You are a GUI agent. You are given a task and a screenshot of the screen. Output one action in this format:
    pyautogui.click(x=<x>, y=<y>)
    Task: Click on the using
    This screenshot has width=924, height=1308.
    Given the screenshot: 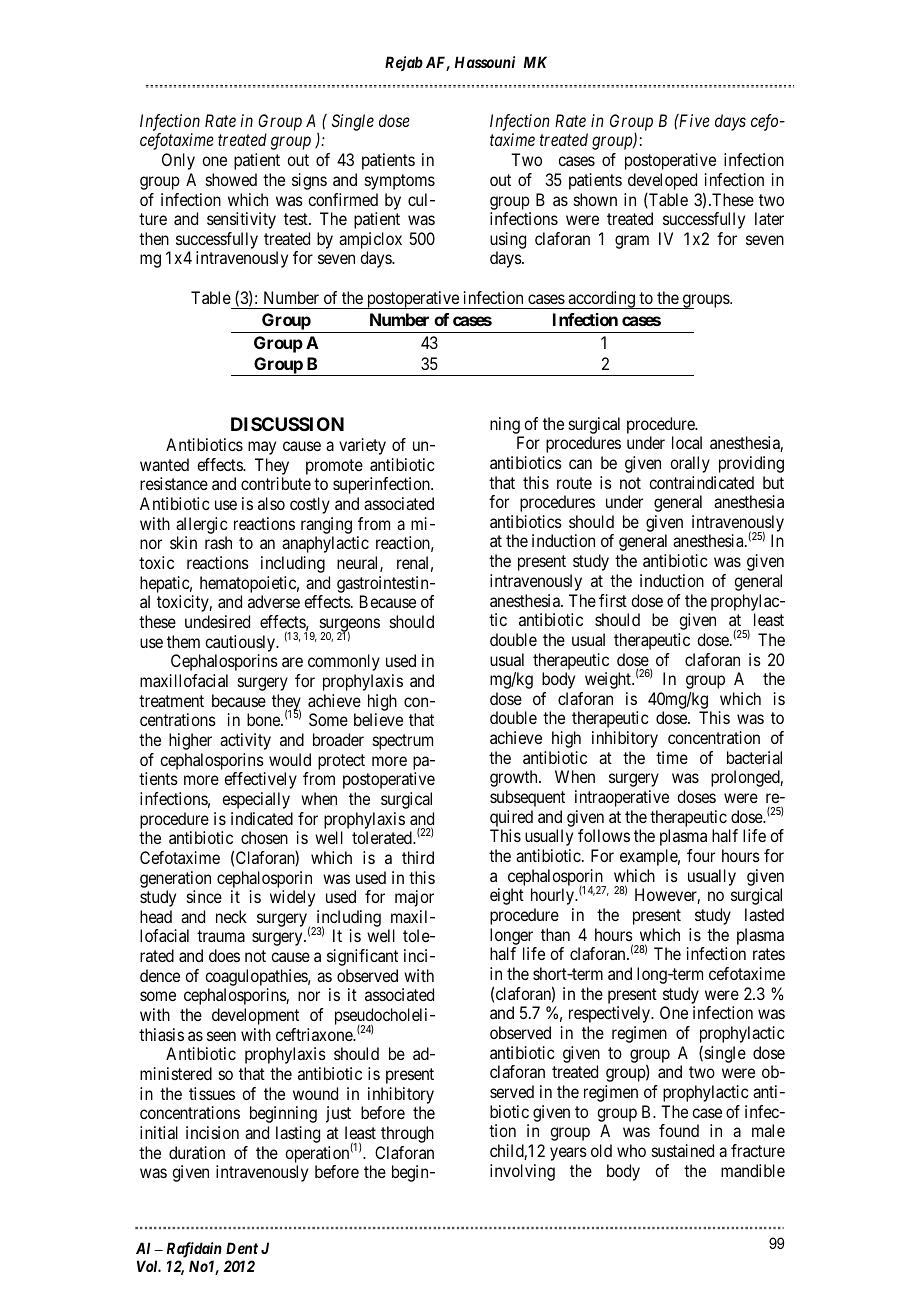 What is the action you would take?
    pyautogui.click(x=508, y=240)
